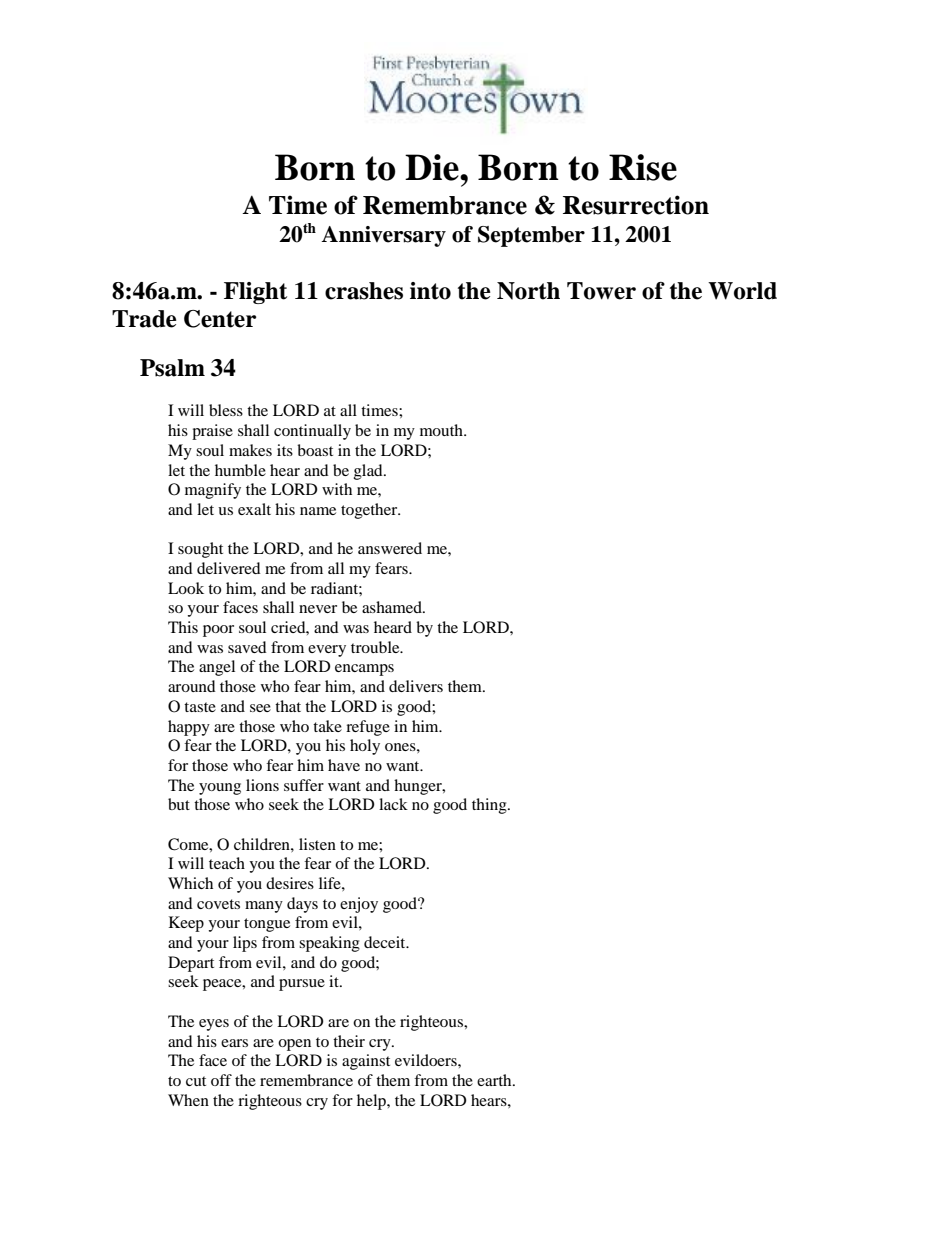 Image resolution: width=952 pixels, height=1233 pixels. Describe the element at coordinates (255, 293) in the screenshot. I see `Flight` at that location.
